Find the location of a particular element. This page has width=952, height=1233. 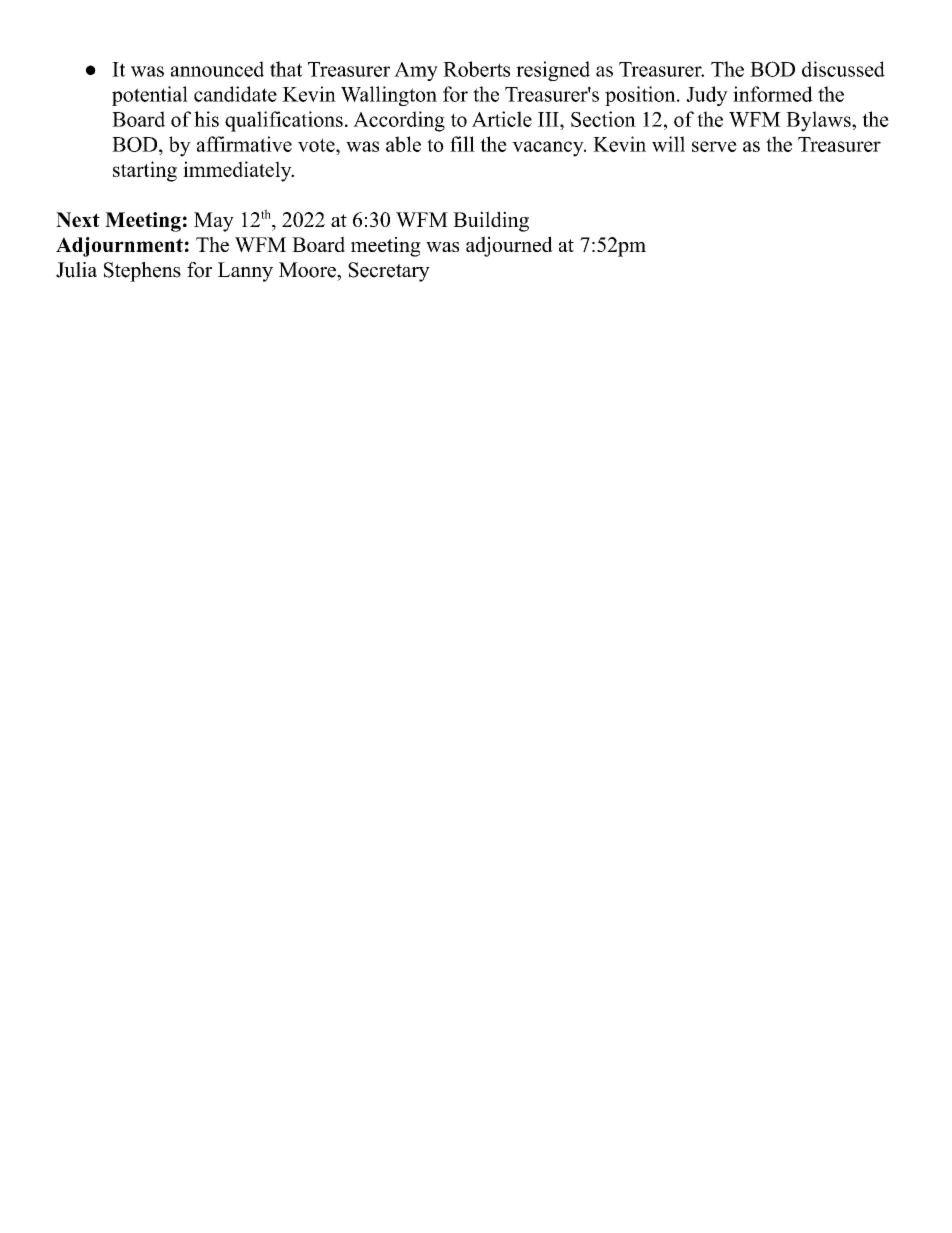

will is located at coordinates (668, 144).
